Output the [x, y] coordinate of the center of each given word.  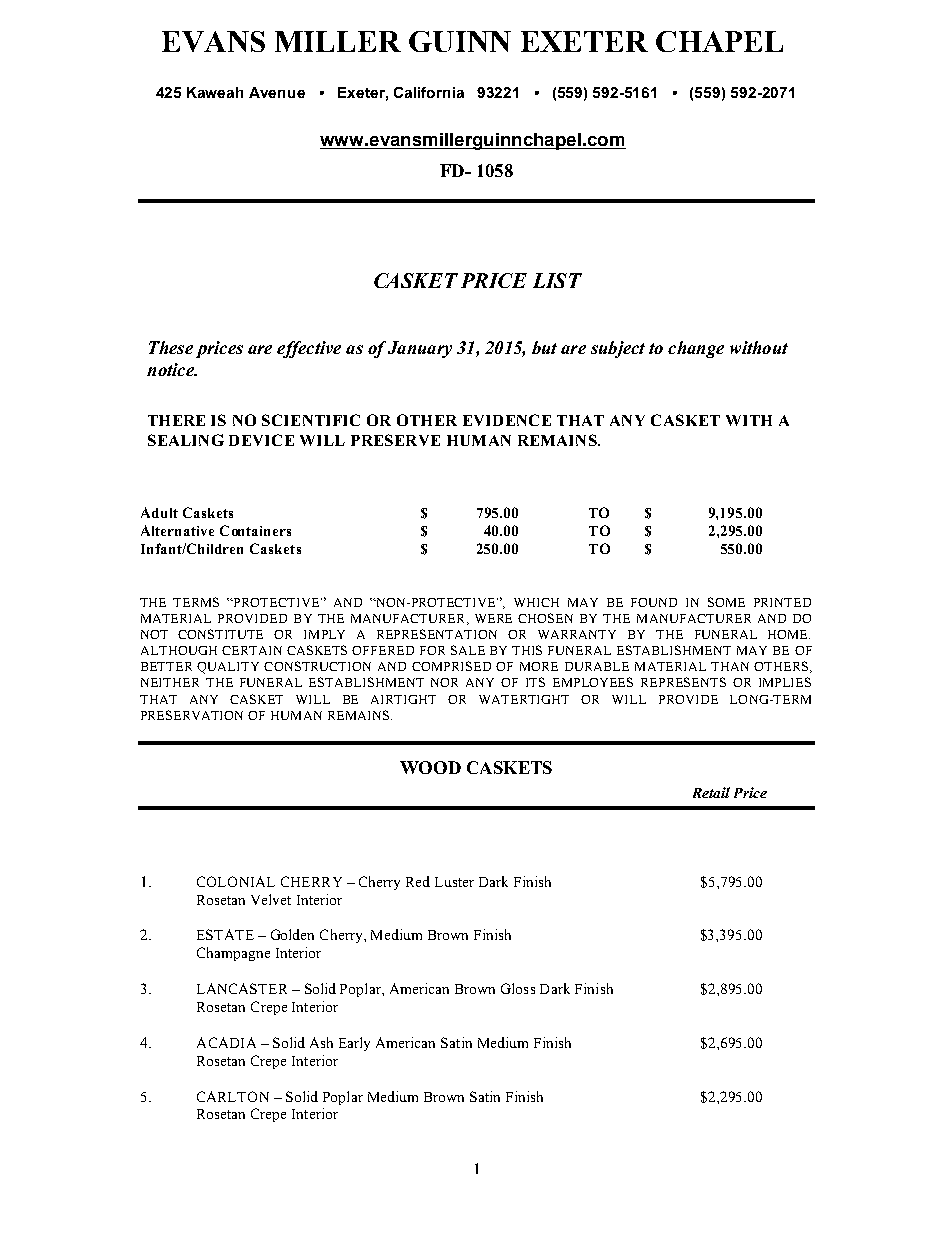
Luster [454, 882]
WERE [493, 618]
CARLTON [233, 1096]
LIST [557, 280]
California [429, 92]
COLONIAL [236, 881]
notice [171, 369]
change [696, 349]
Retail [711, 792]
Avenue [277, 92]
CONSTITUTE [220, 634]
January [420, 349]
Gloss [518, 988]
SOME [726, 602]
